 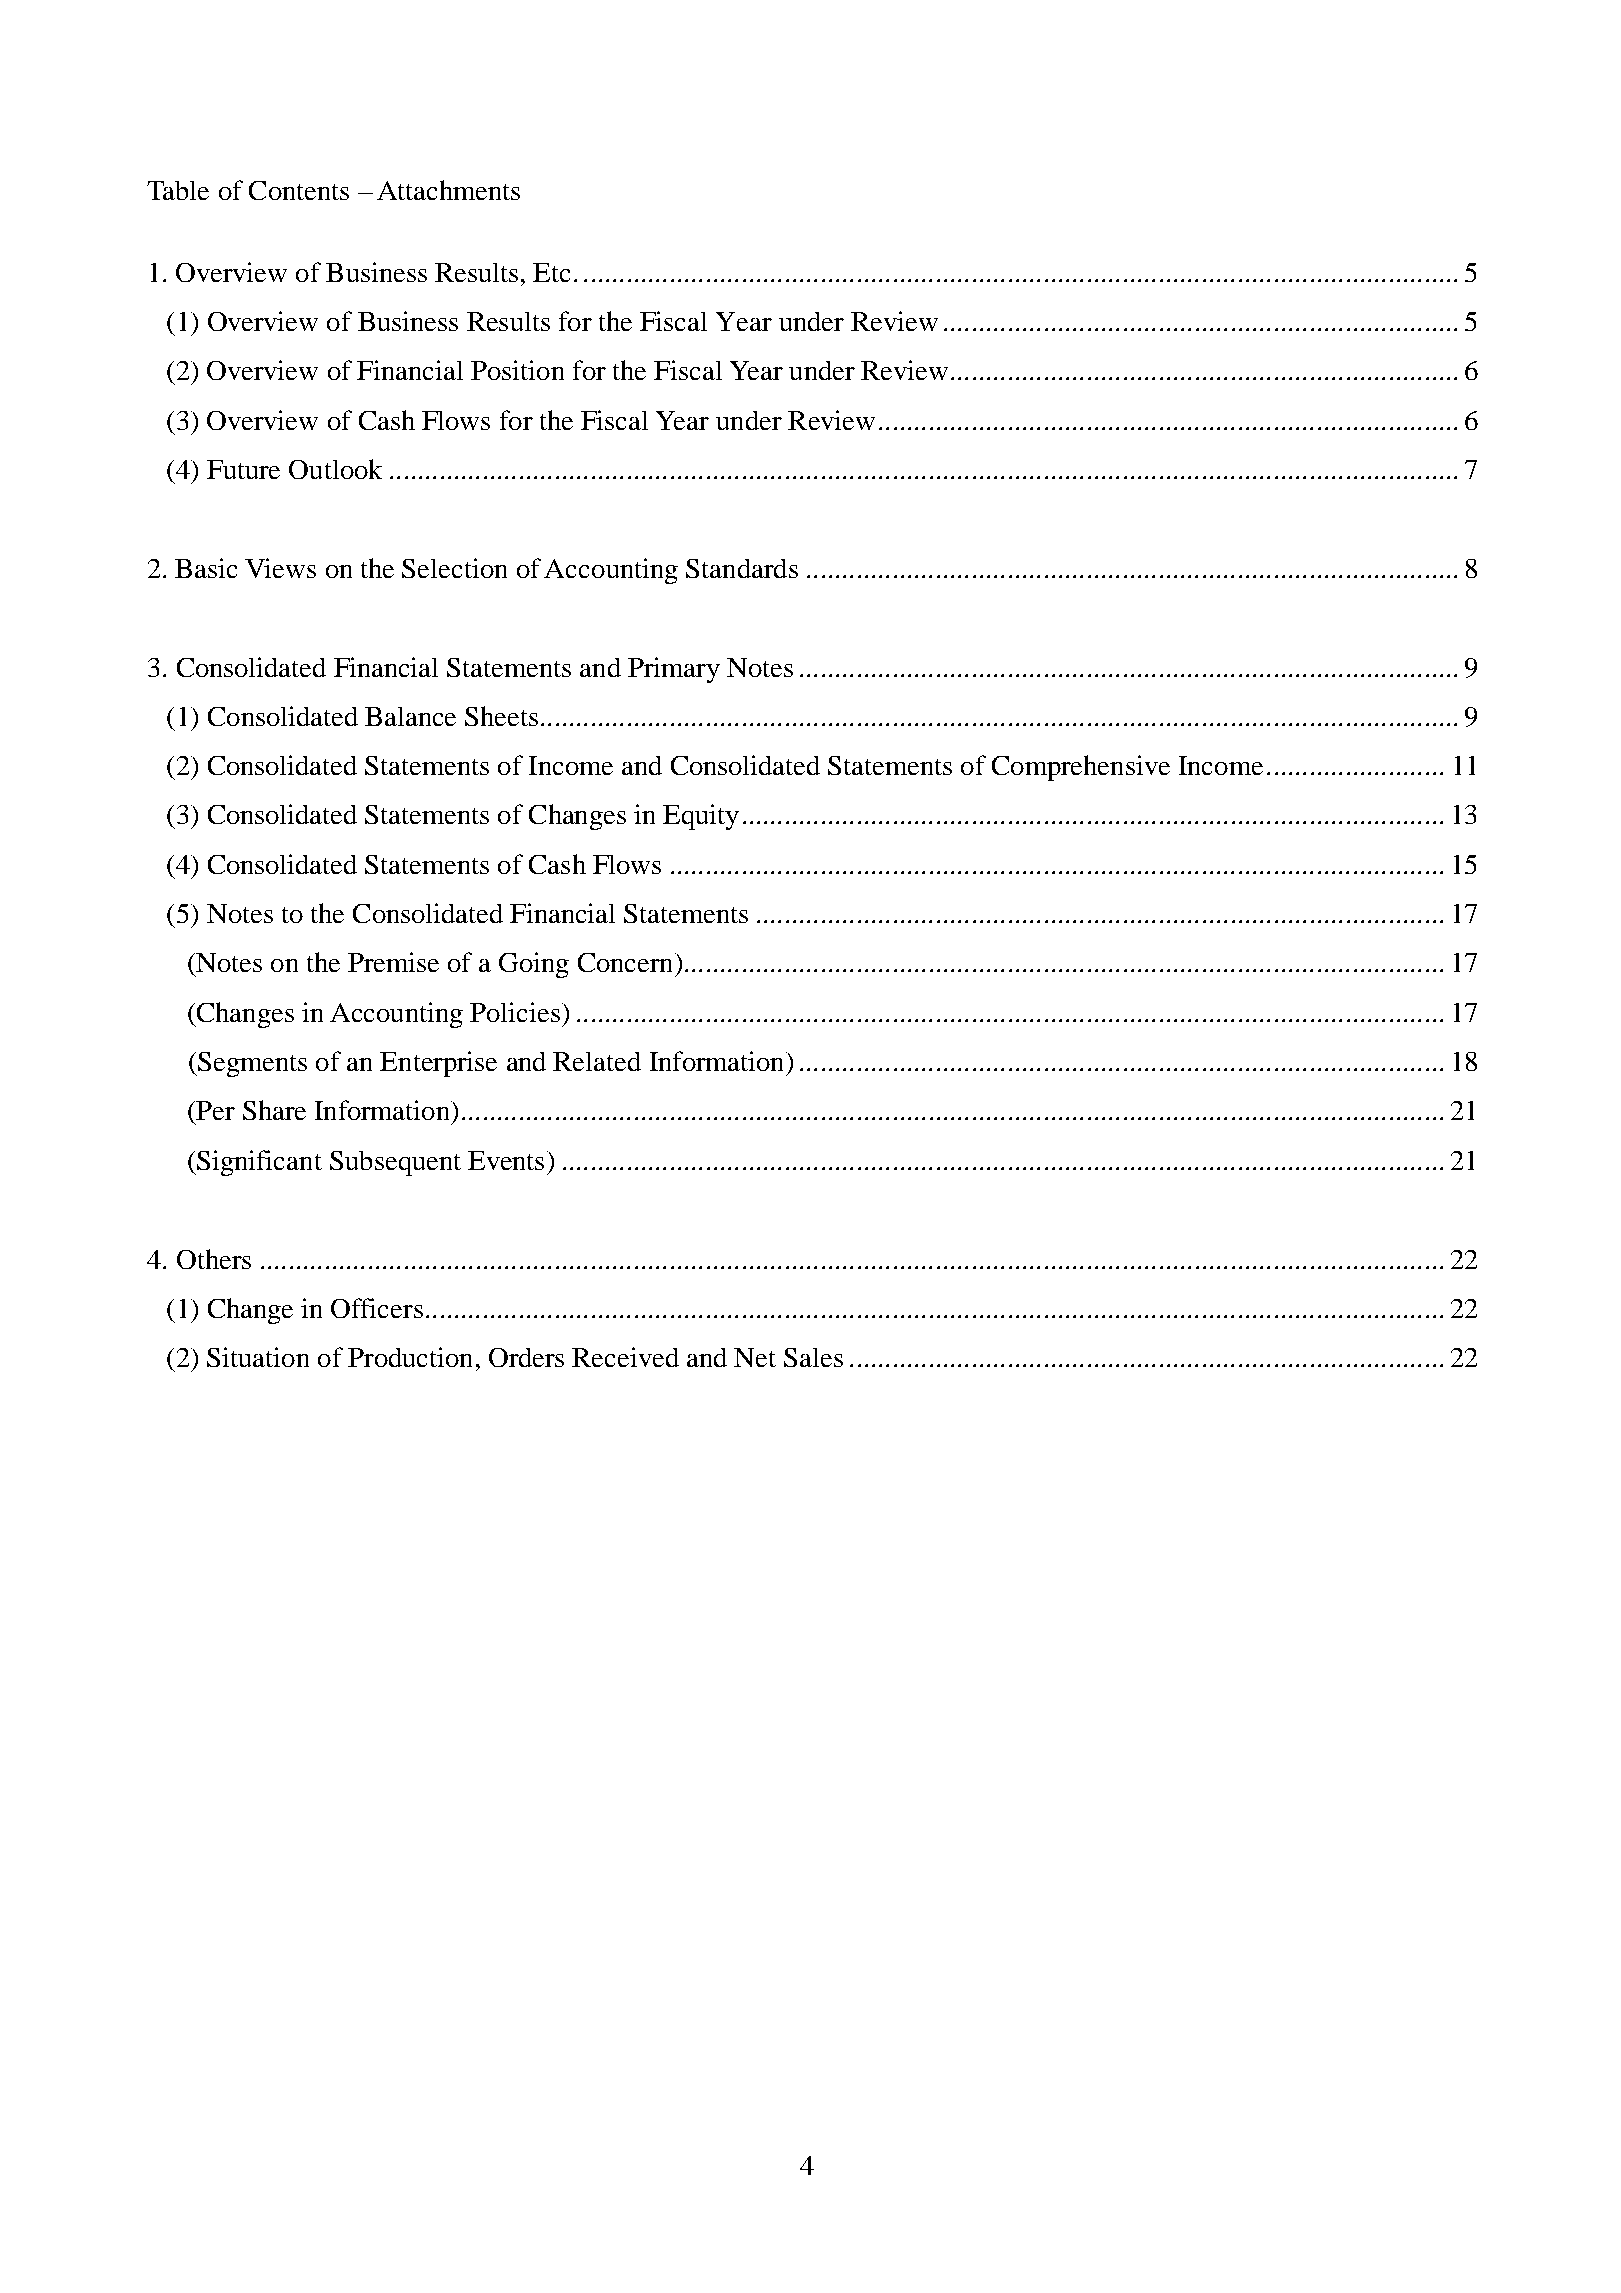 What do you see at coordinates (627, 962) in the page?
I see `Concern` at bounding box center [627, 962].
